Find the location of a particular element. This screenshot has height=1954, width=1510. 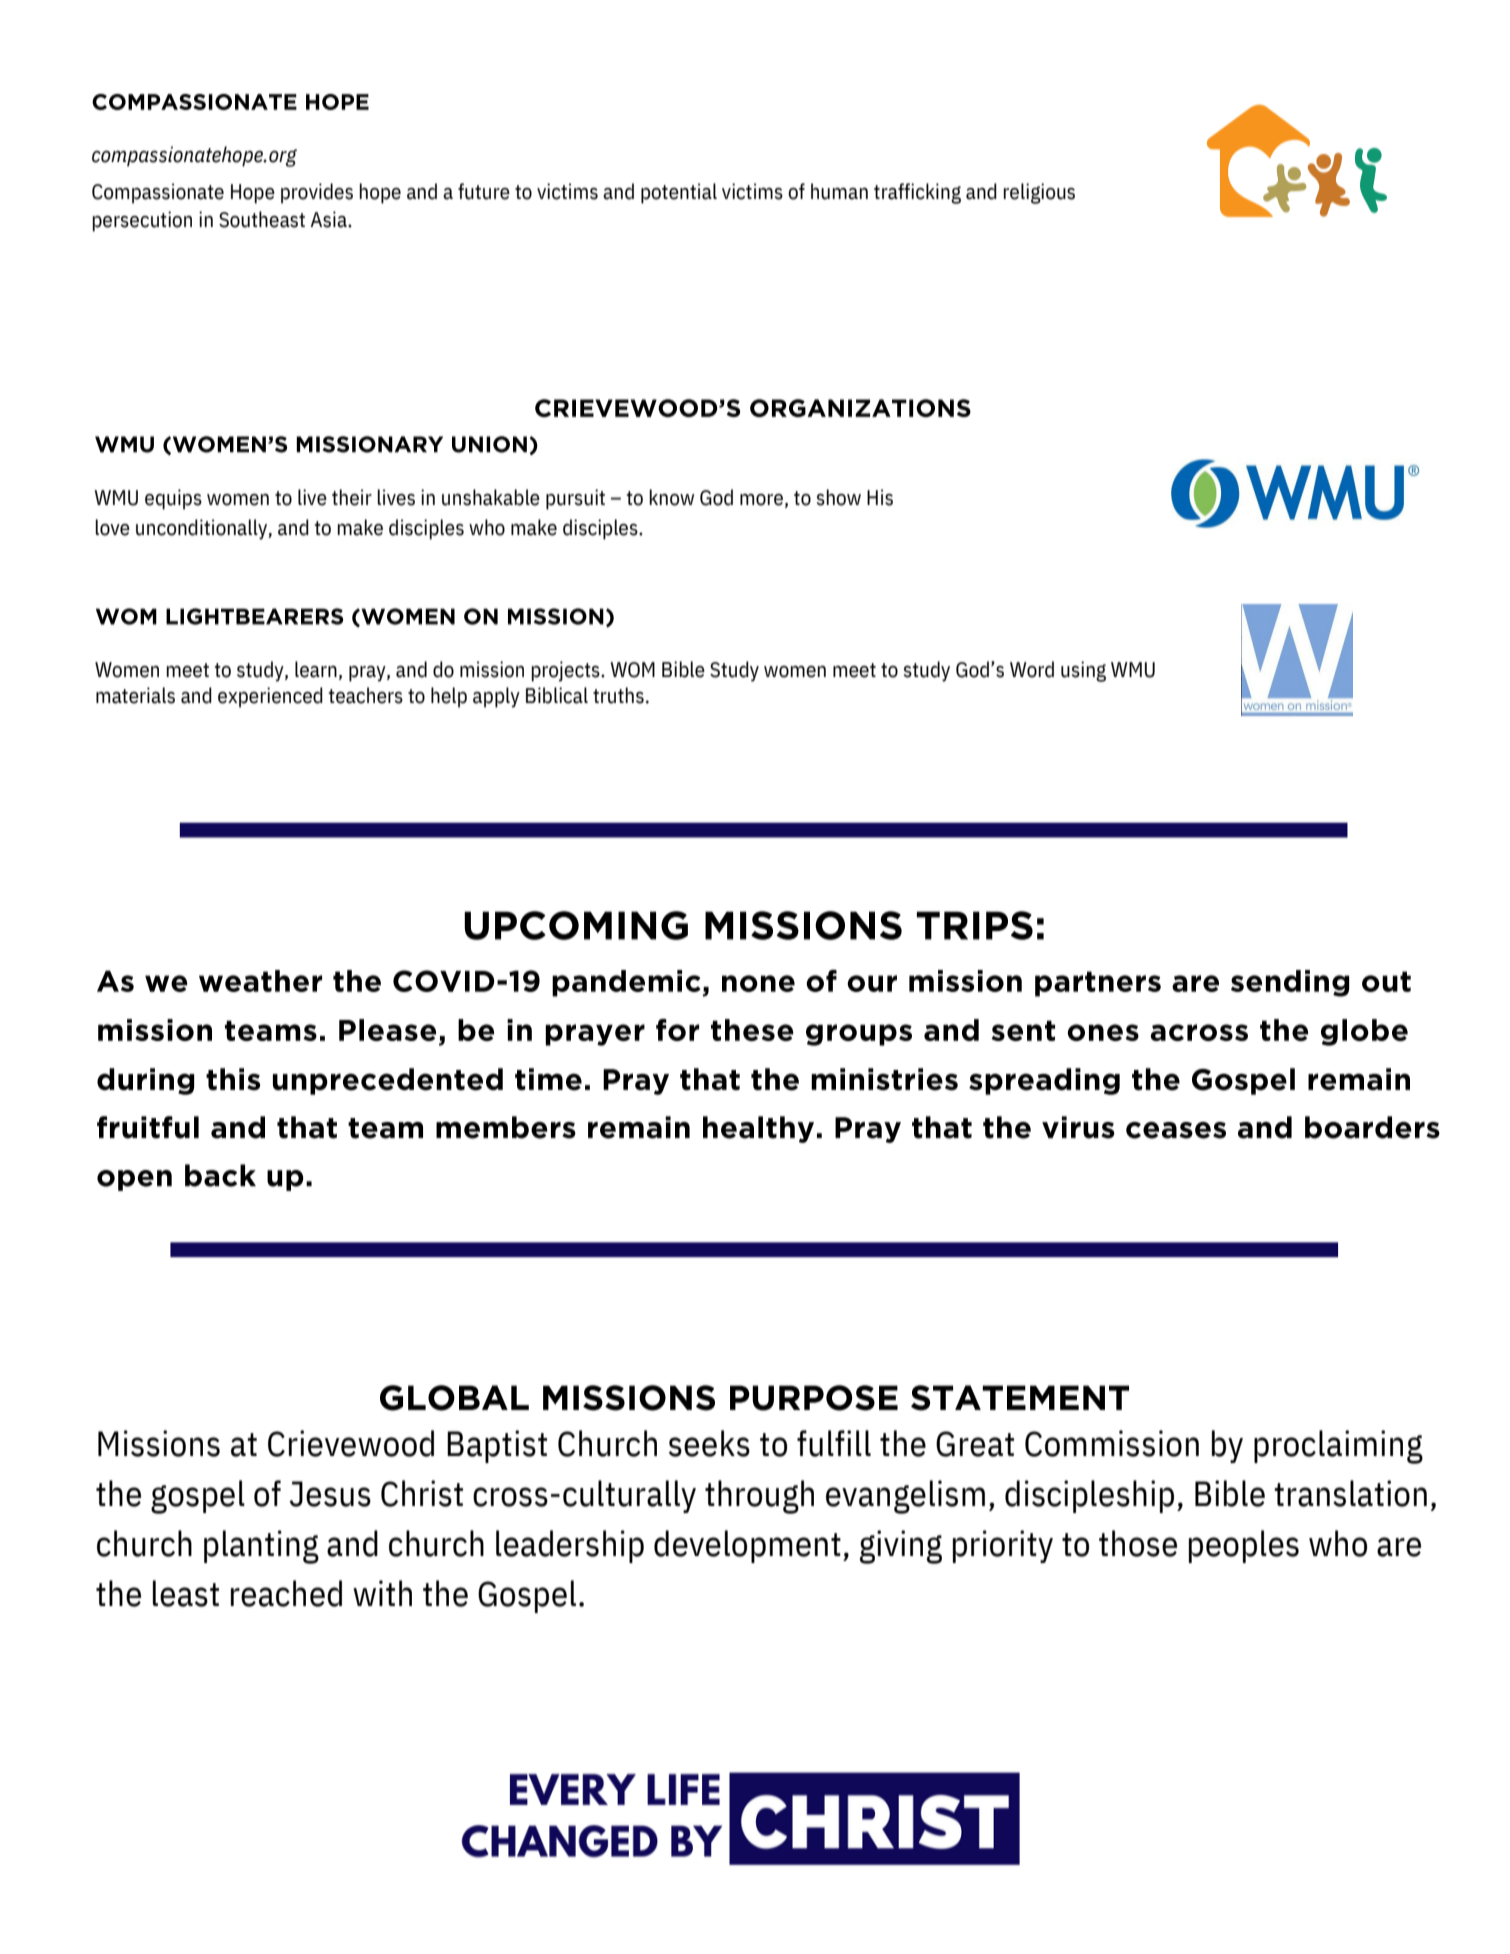

religious is located at coordinates (1039, 193).
